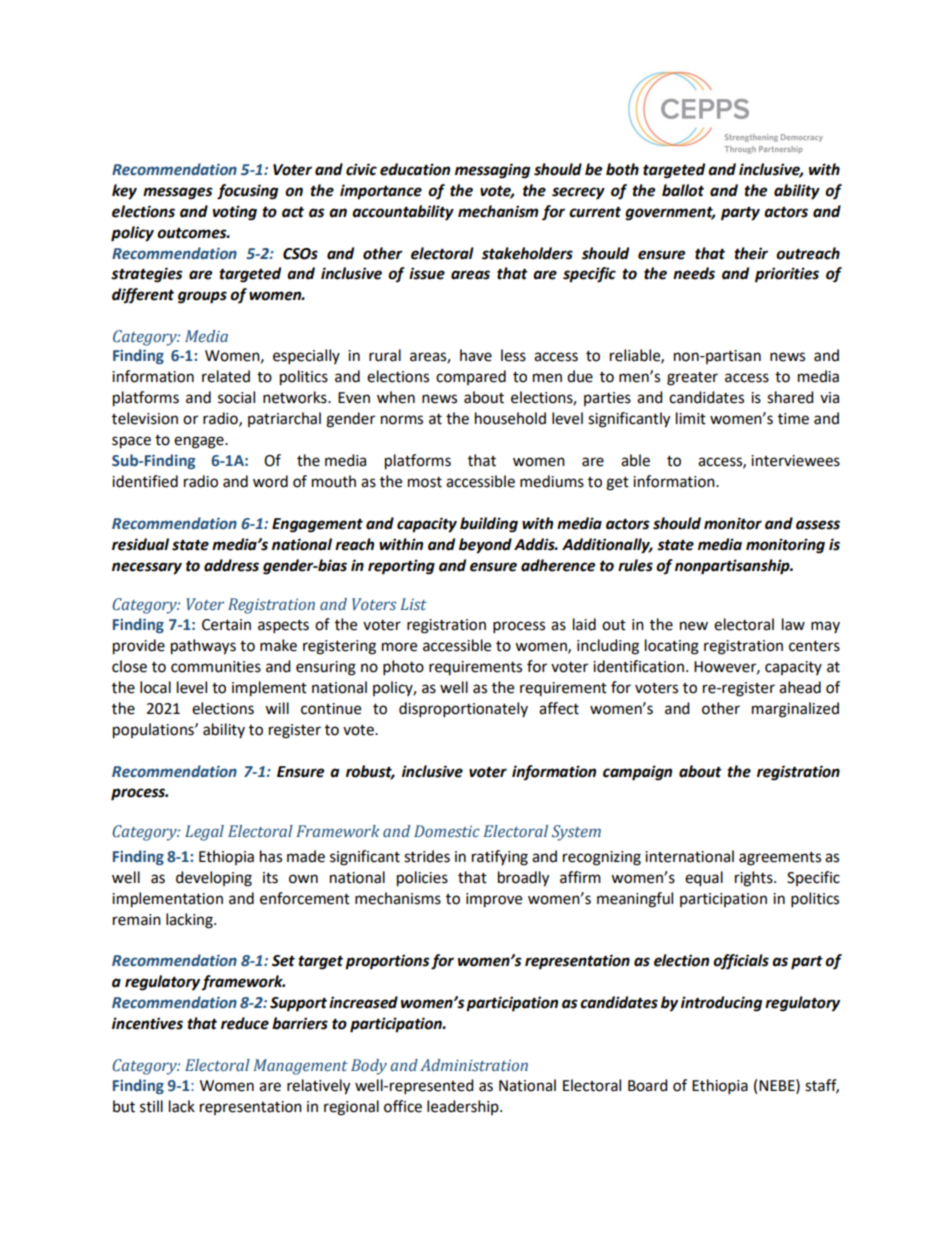 This screenshot has width=952, height=1233. What do you see at coordinates (795, 461) in the screenshot?
I see `interviewees` at bounding box center [795, 461].
